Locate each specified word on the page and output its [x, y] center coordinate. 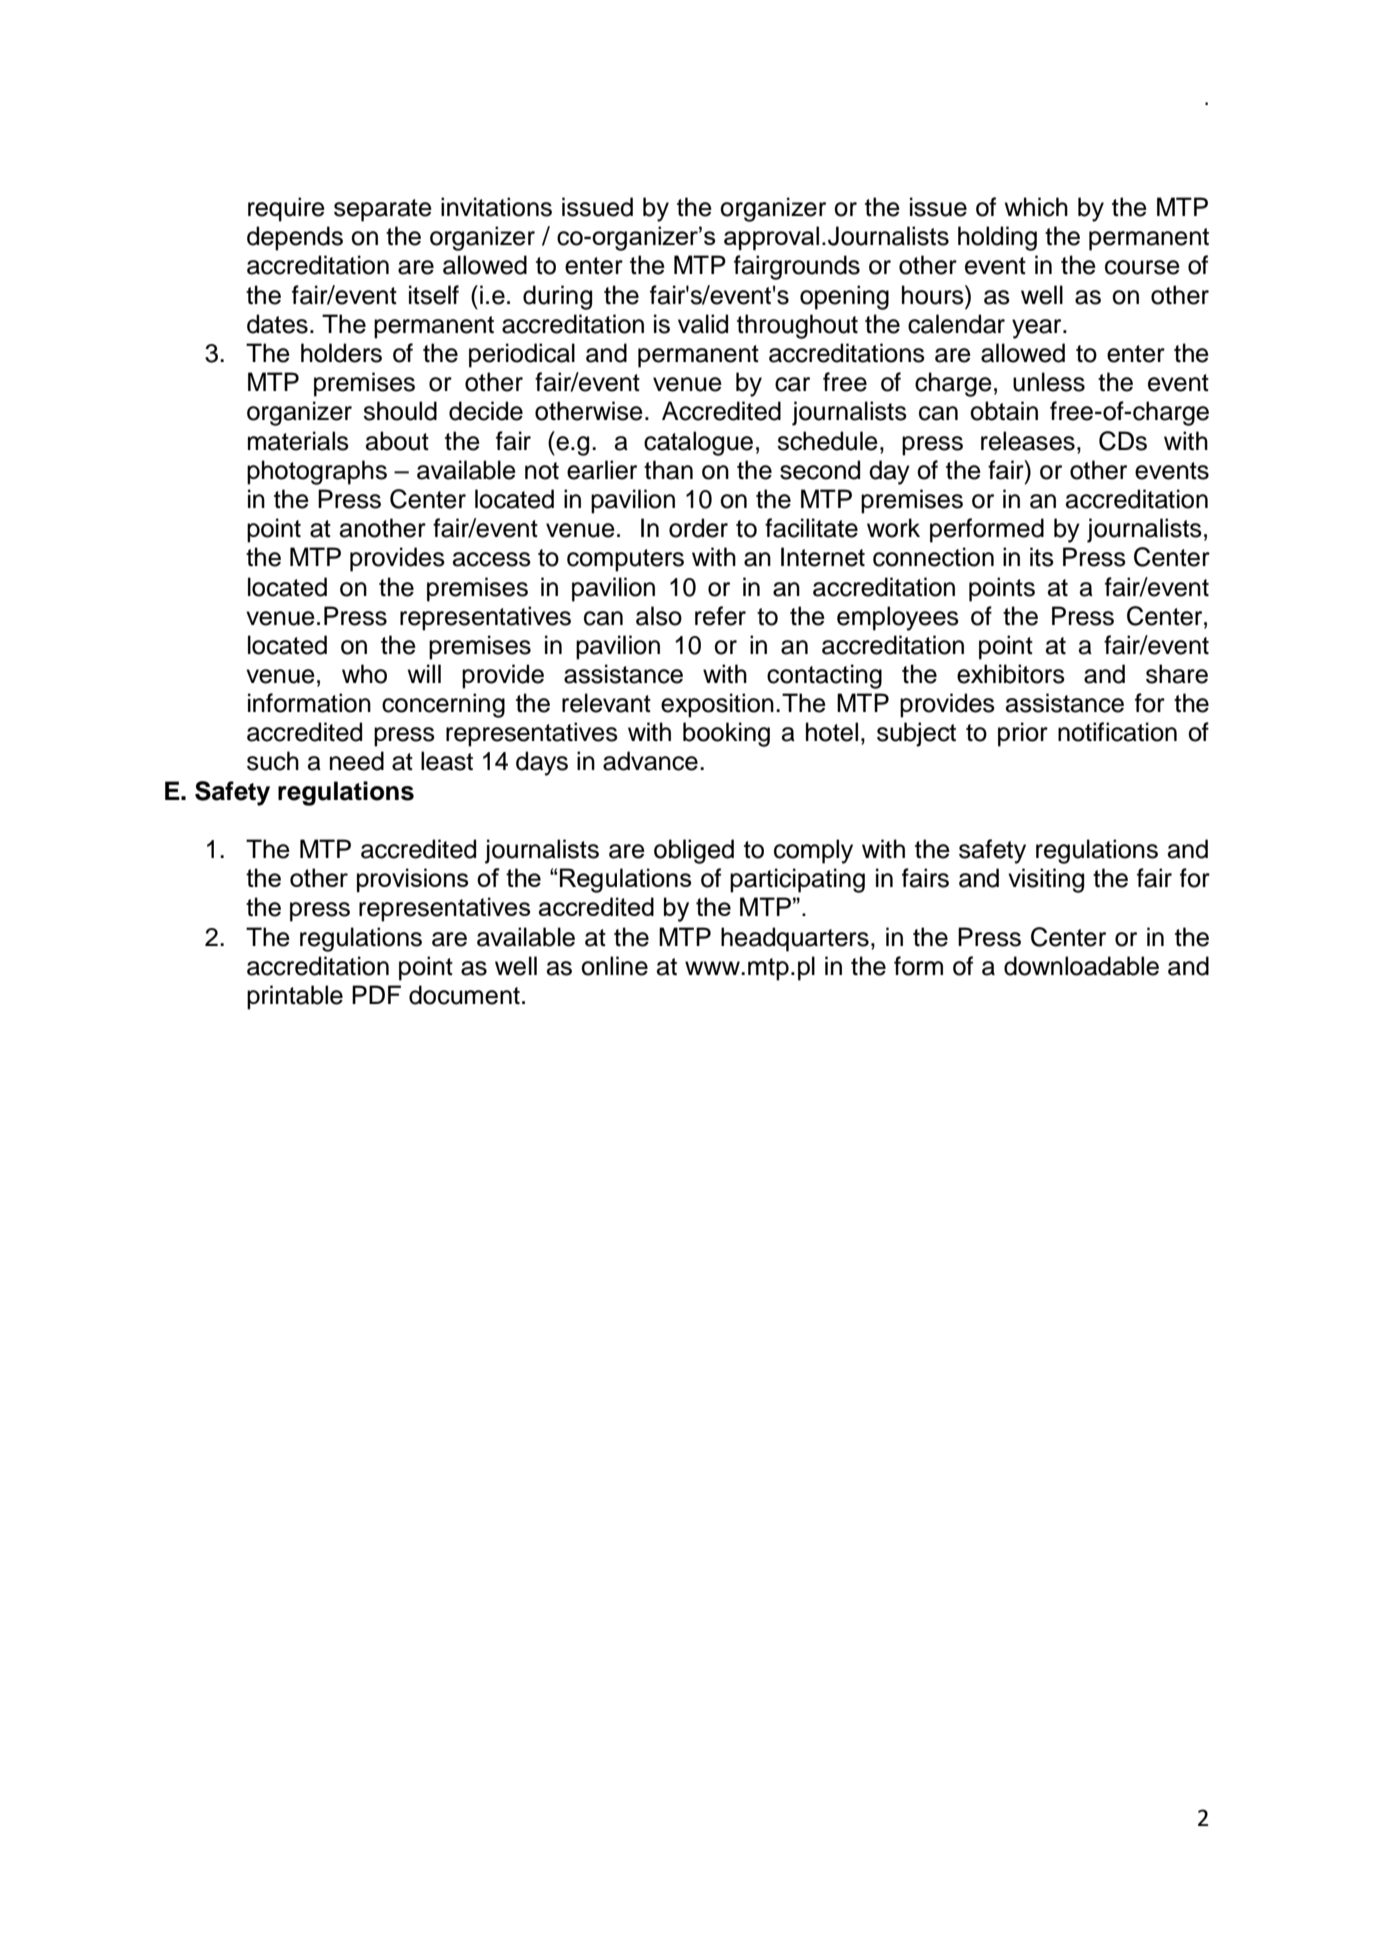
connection [933, 557]
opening [844, 297]
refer [720, 616]
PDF [376, 994]
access [492, 559]
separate [383, 210]
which [1036, 207]
